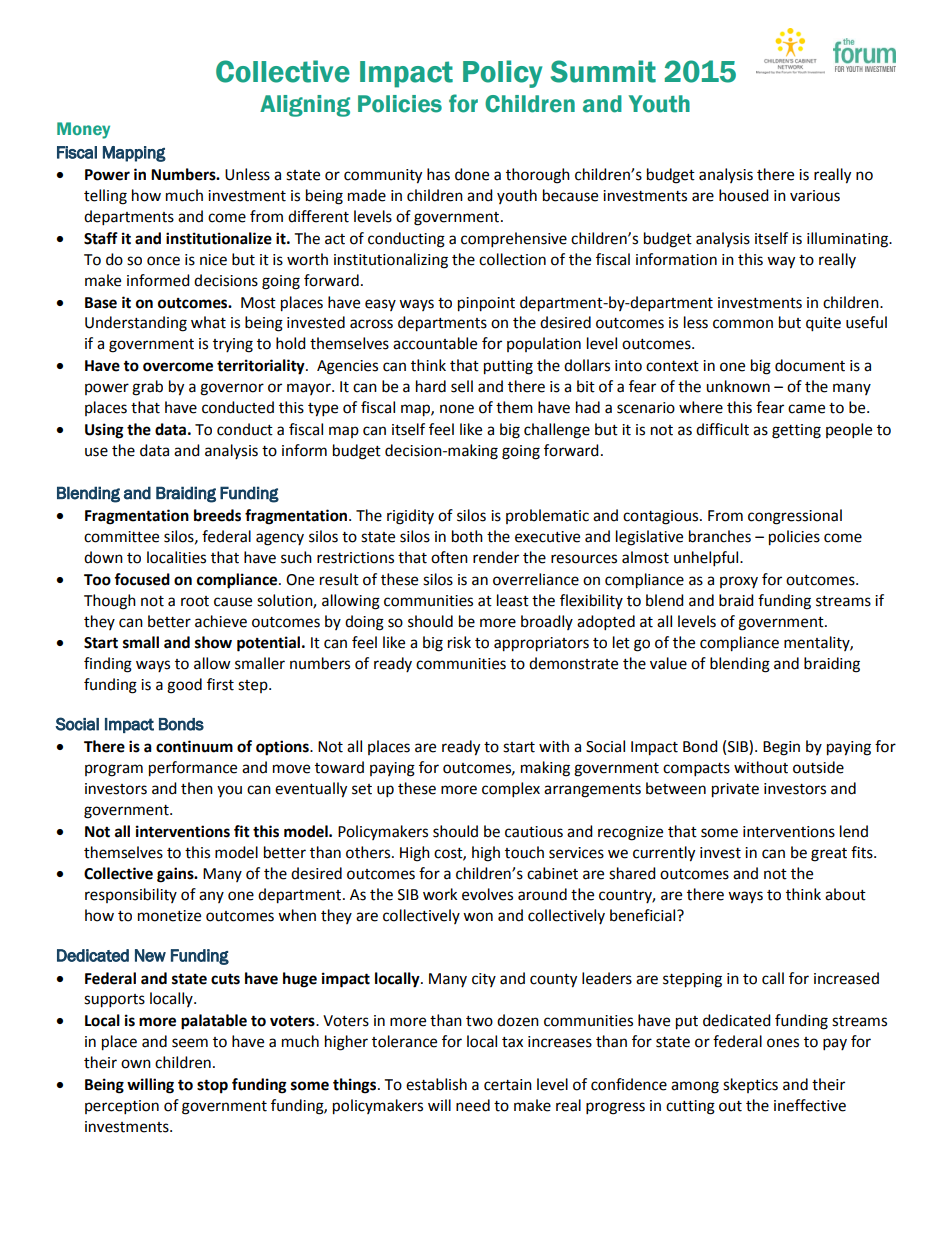 Image resolution: width=952 pixels, height=1233 pixels. What do you see at coordinates (134, 154) in the screenshot?
I see `Mapping` at bounding box center [134, 154].
